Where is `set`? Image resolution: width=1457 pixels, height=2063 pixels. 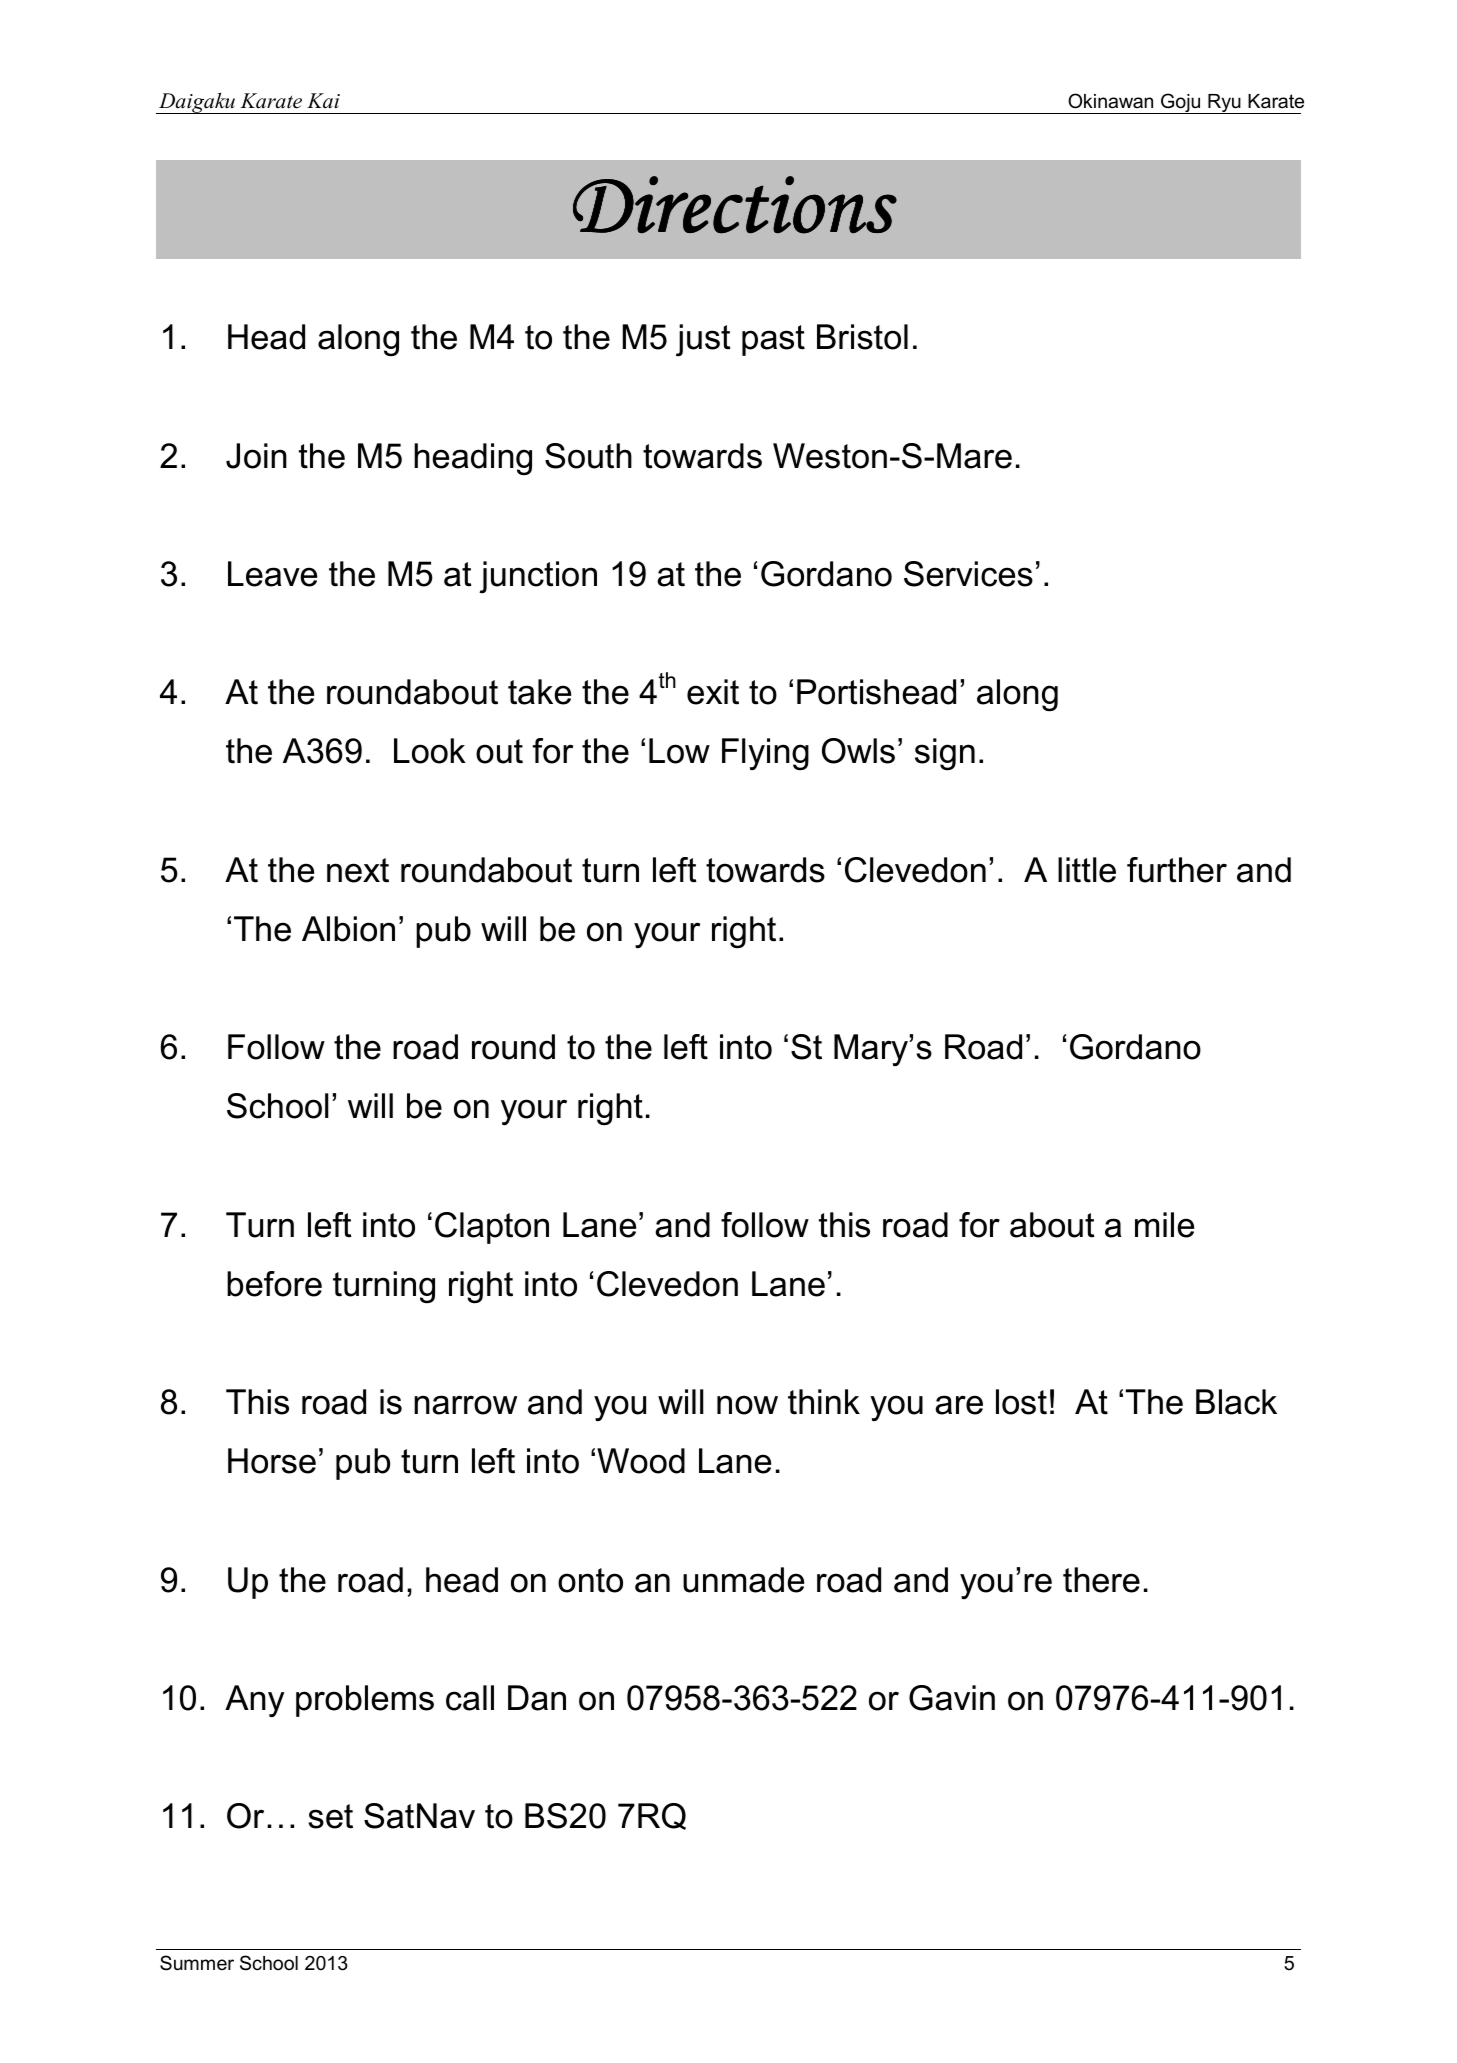 set is located at coordinates (330, 1816).
